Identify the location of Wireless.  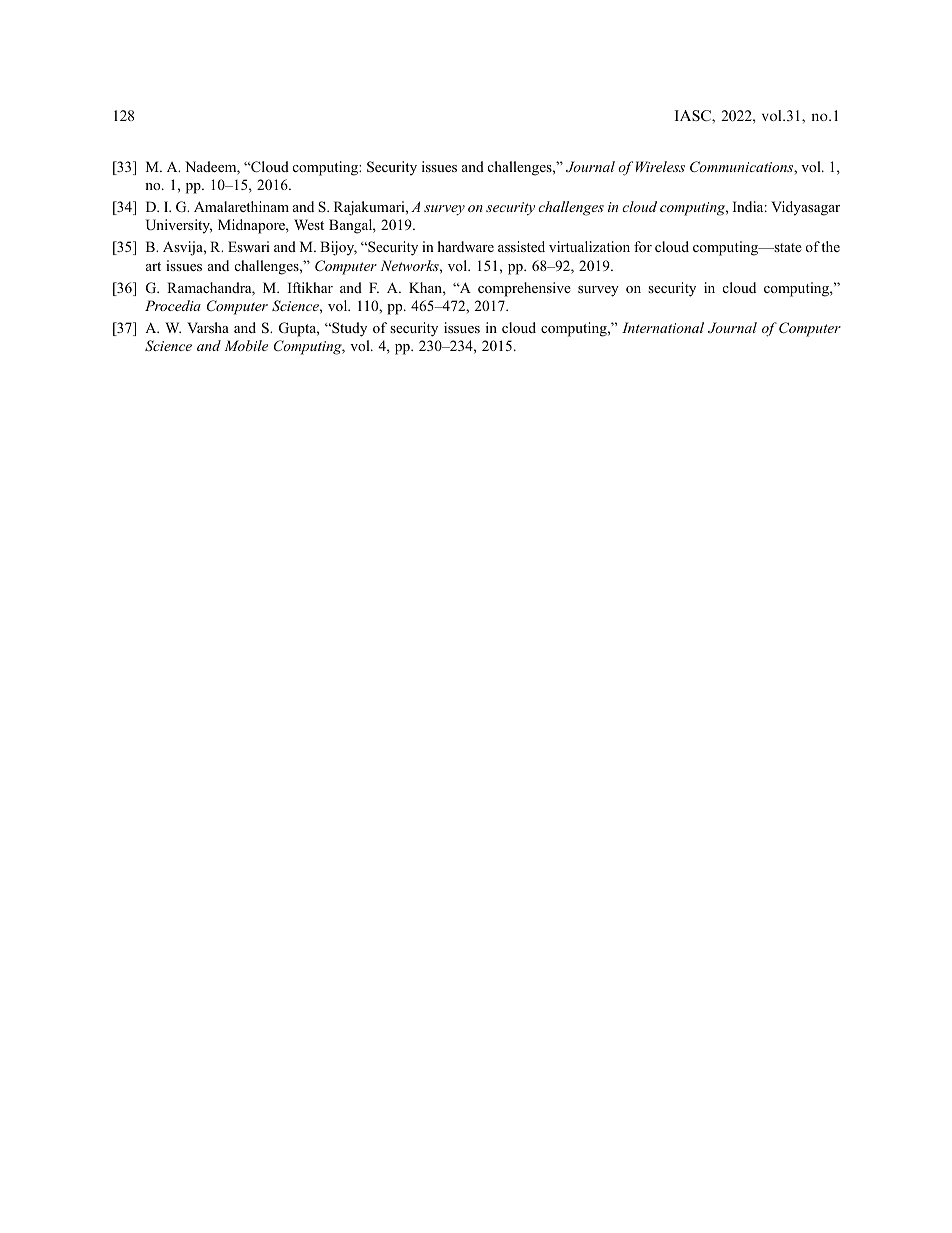
(660, 166).
